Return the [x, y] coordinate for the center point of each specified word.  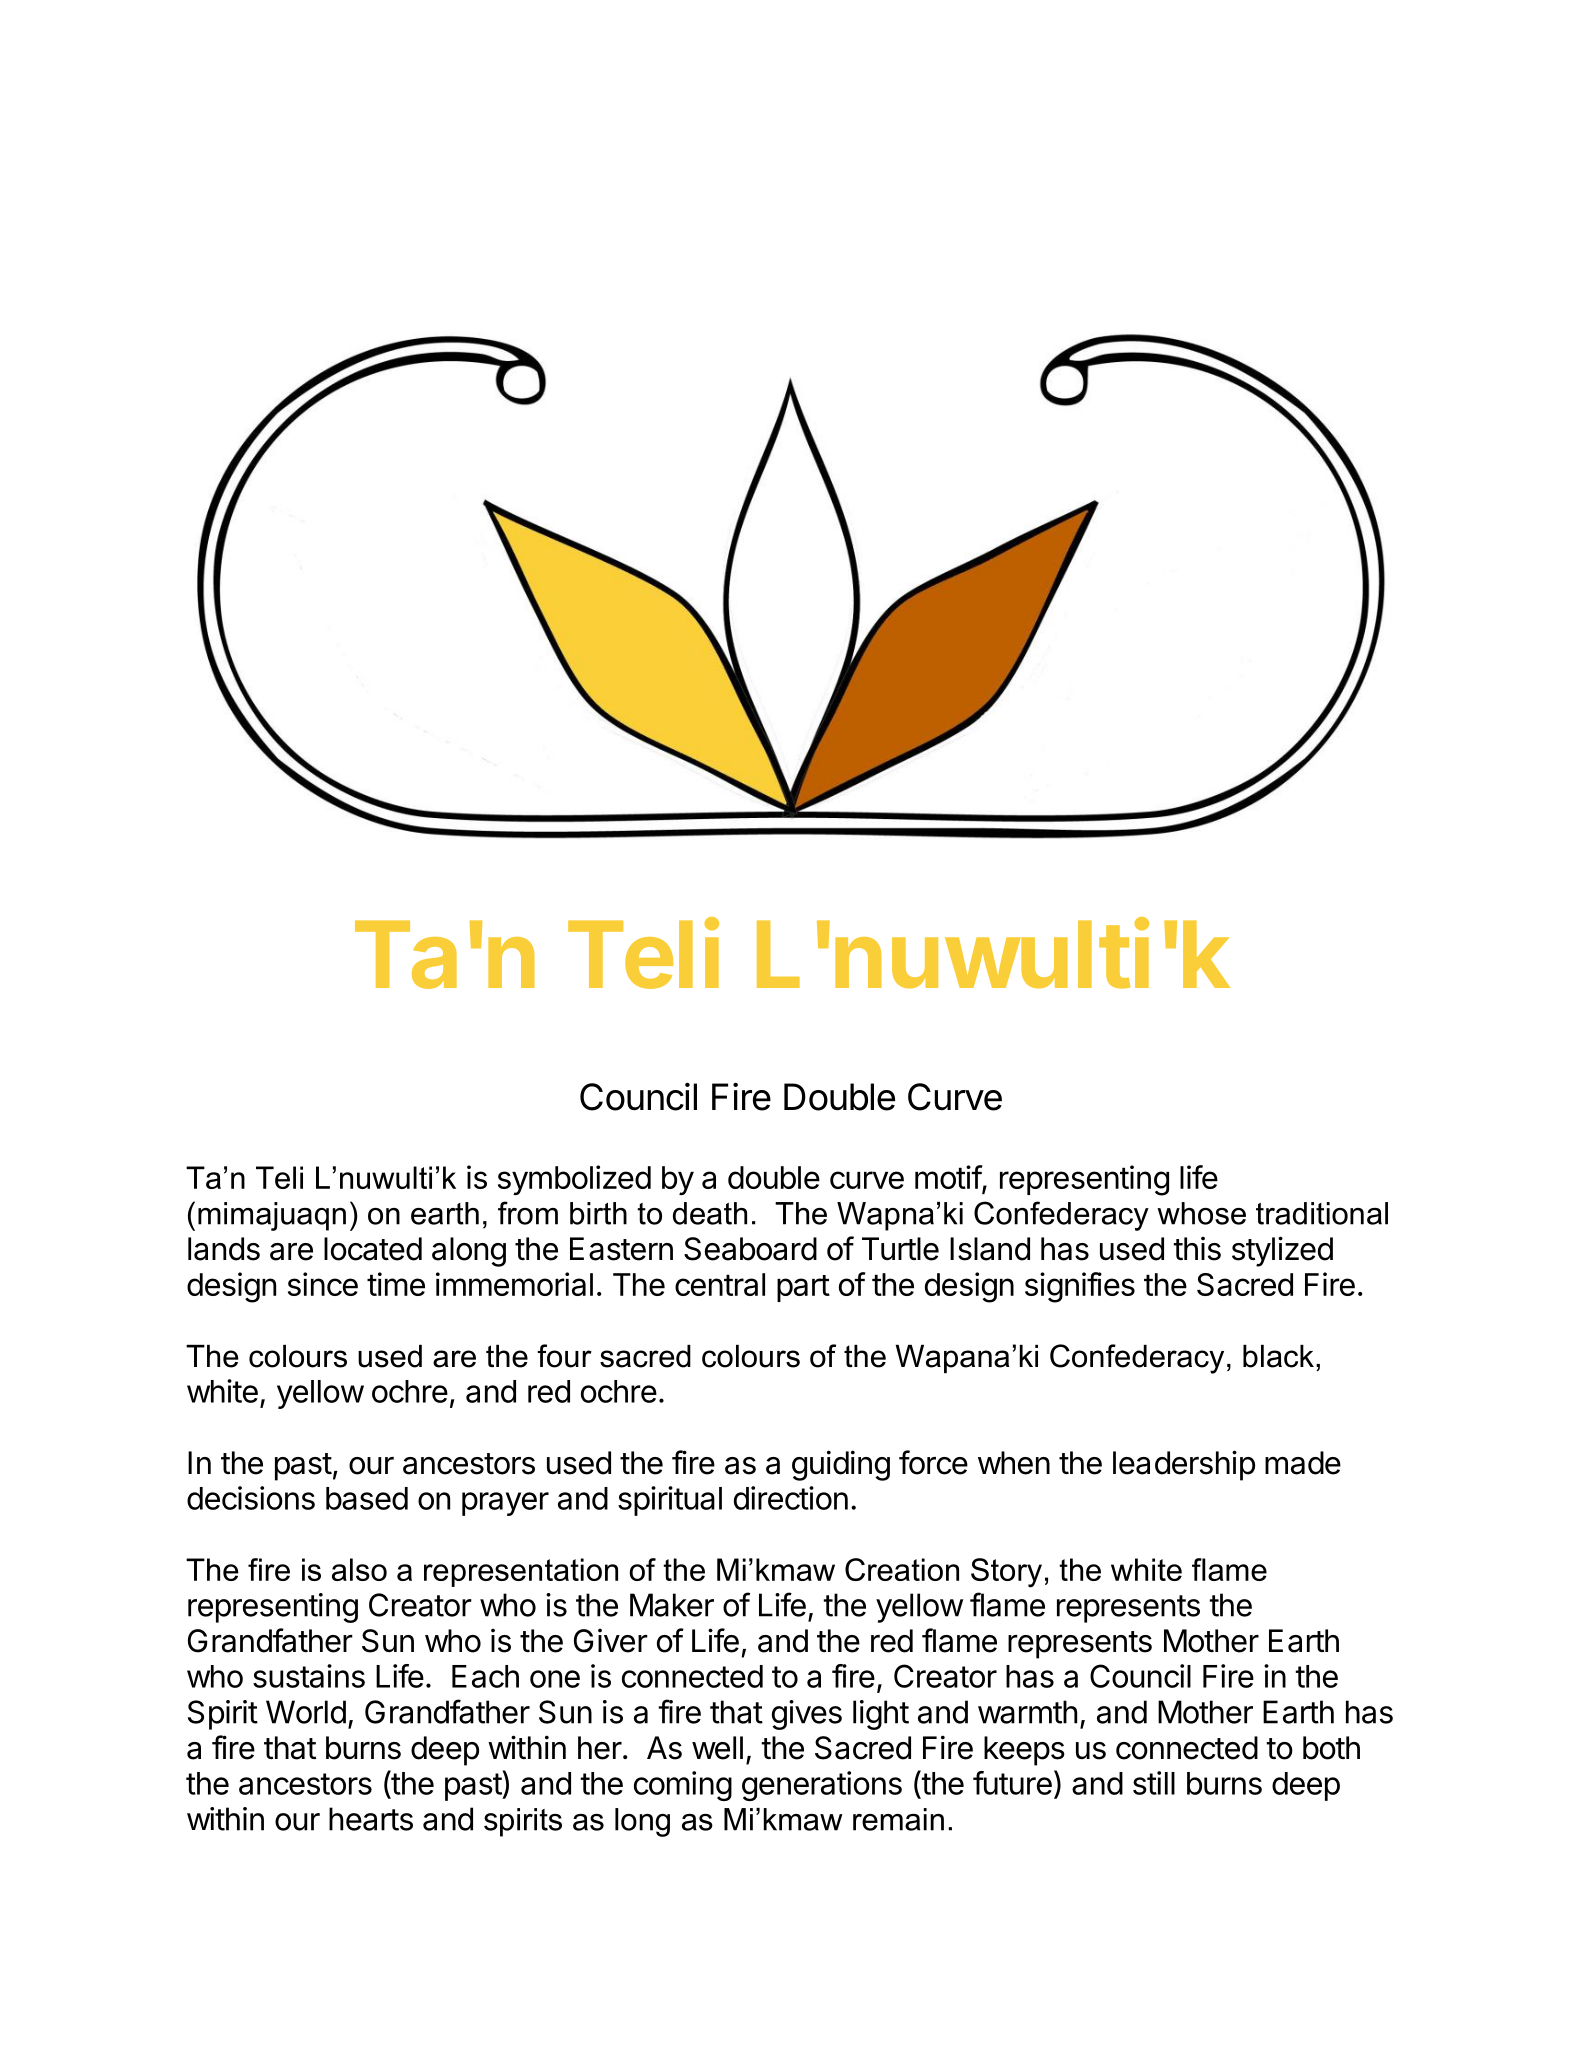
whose [1201, 1213]
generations [822, 1786]
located [373, 1249]
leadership [1184, 1465]
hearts [371, 1819]
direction [791, 1498]
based [367, 1498]
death [710, 1213]
